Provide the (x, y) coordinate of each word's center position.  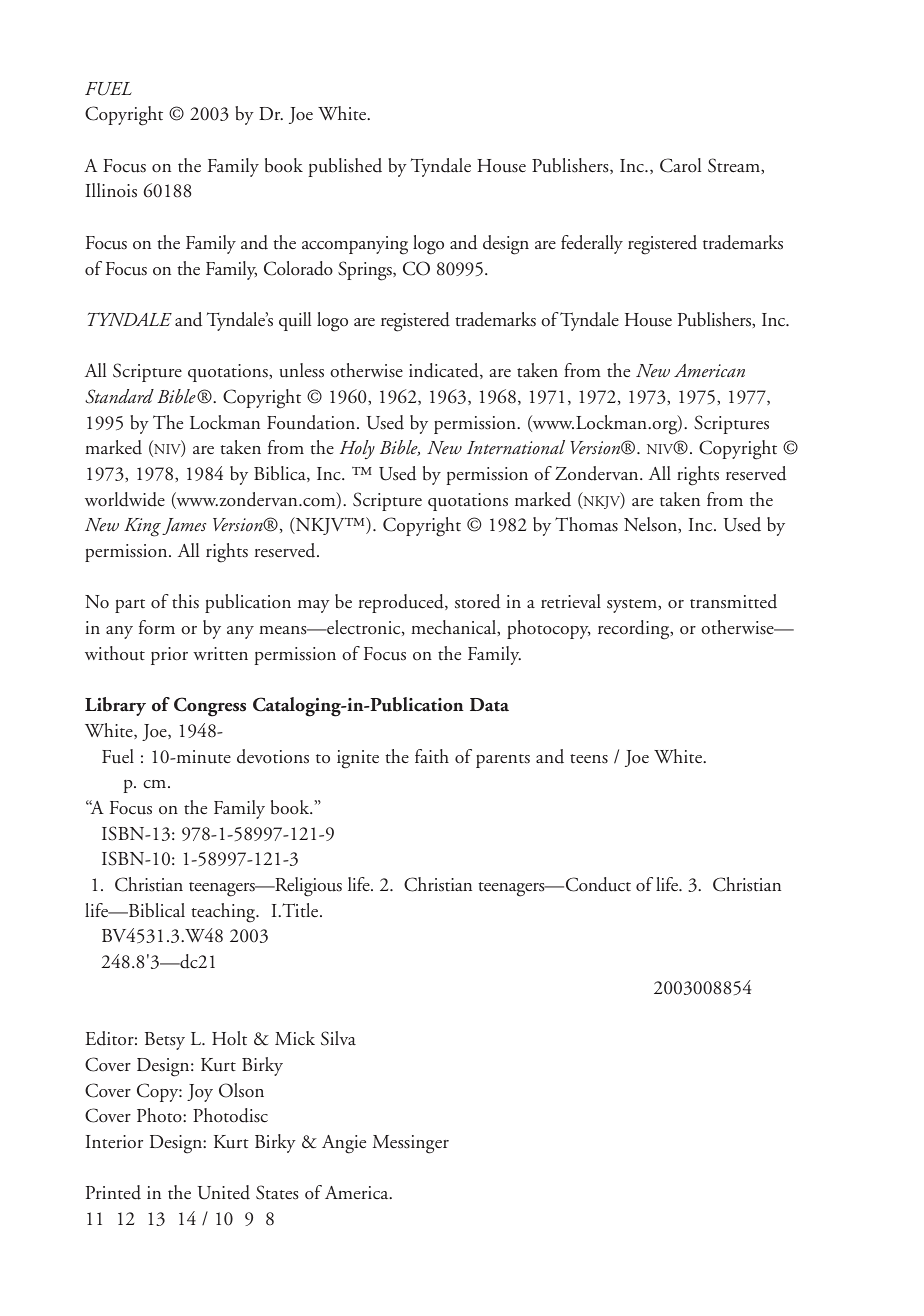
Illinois (111, 190)
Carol (680, 165)
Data (489, 705)
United (223, 1192)
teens (589, 759)
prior (169, 656)
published (345, 167)
